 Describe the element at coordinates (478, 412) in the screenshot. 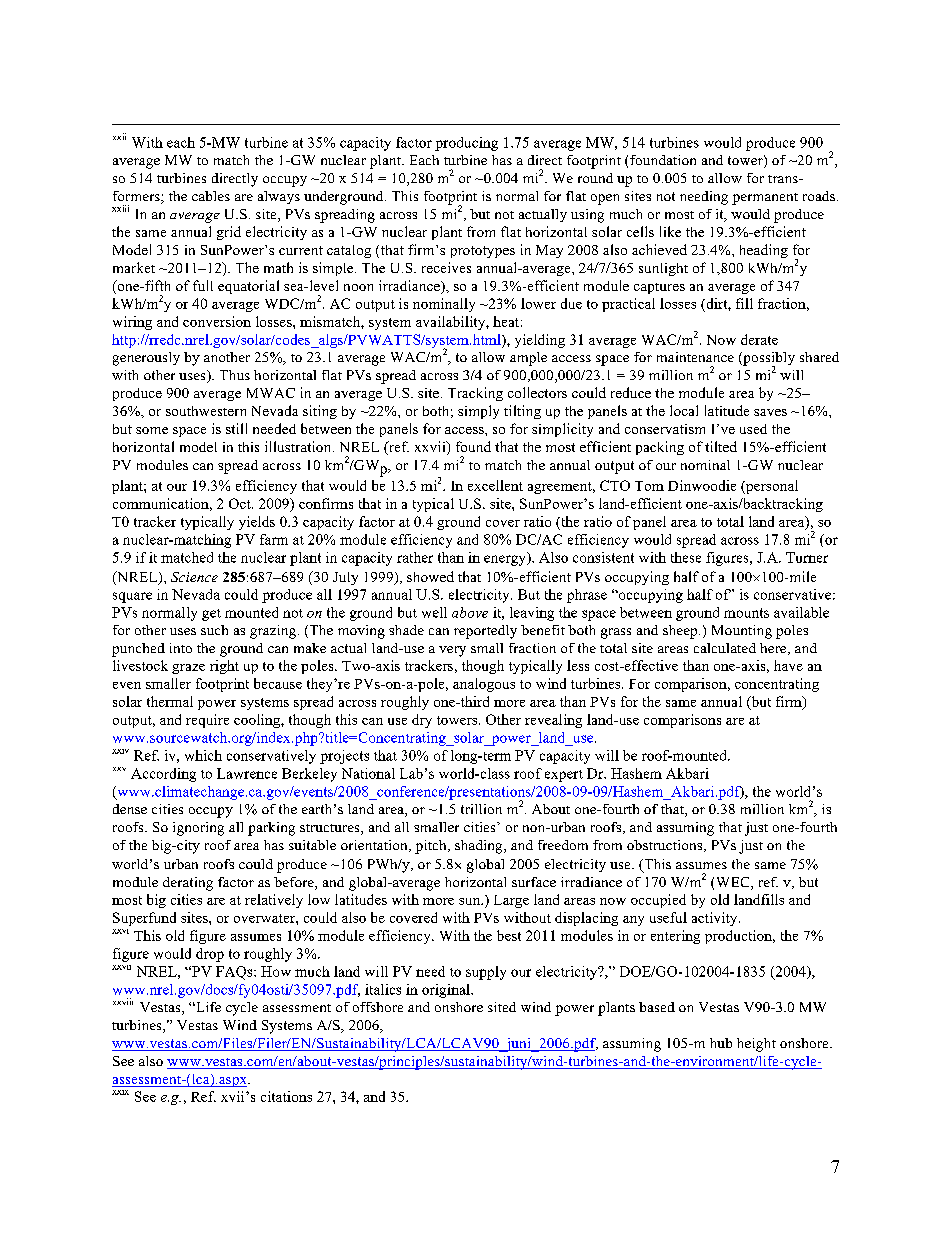

I see `simply` at that location.
